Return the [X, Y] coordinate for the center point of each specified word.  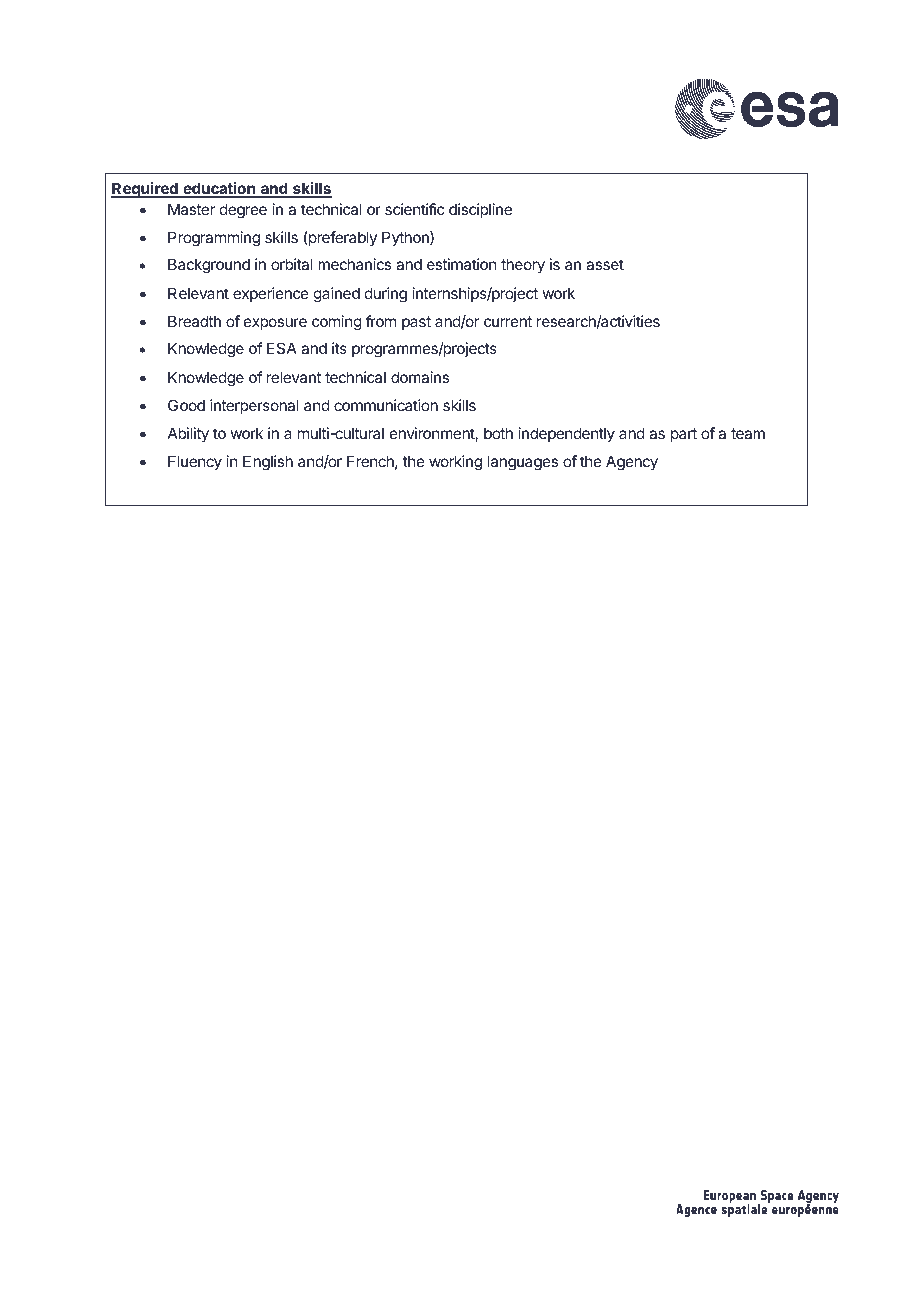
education [219, 189]
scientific [414, 209]
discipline [480, 210]
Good [186, 405]
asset [605, 264]
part [684, 435]
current [508, 321]
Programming [214, 239]
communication [386, 405]
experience [271, 294]
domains [420, 377]
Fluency [195, 462]
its [339, 348]
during [386, 295]
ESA [282, 348]
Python [406, 238]
